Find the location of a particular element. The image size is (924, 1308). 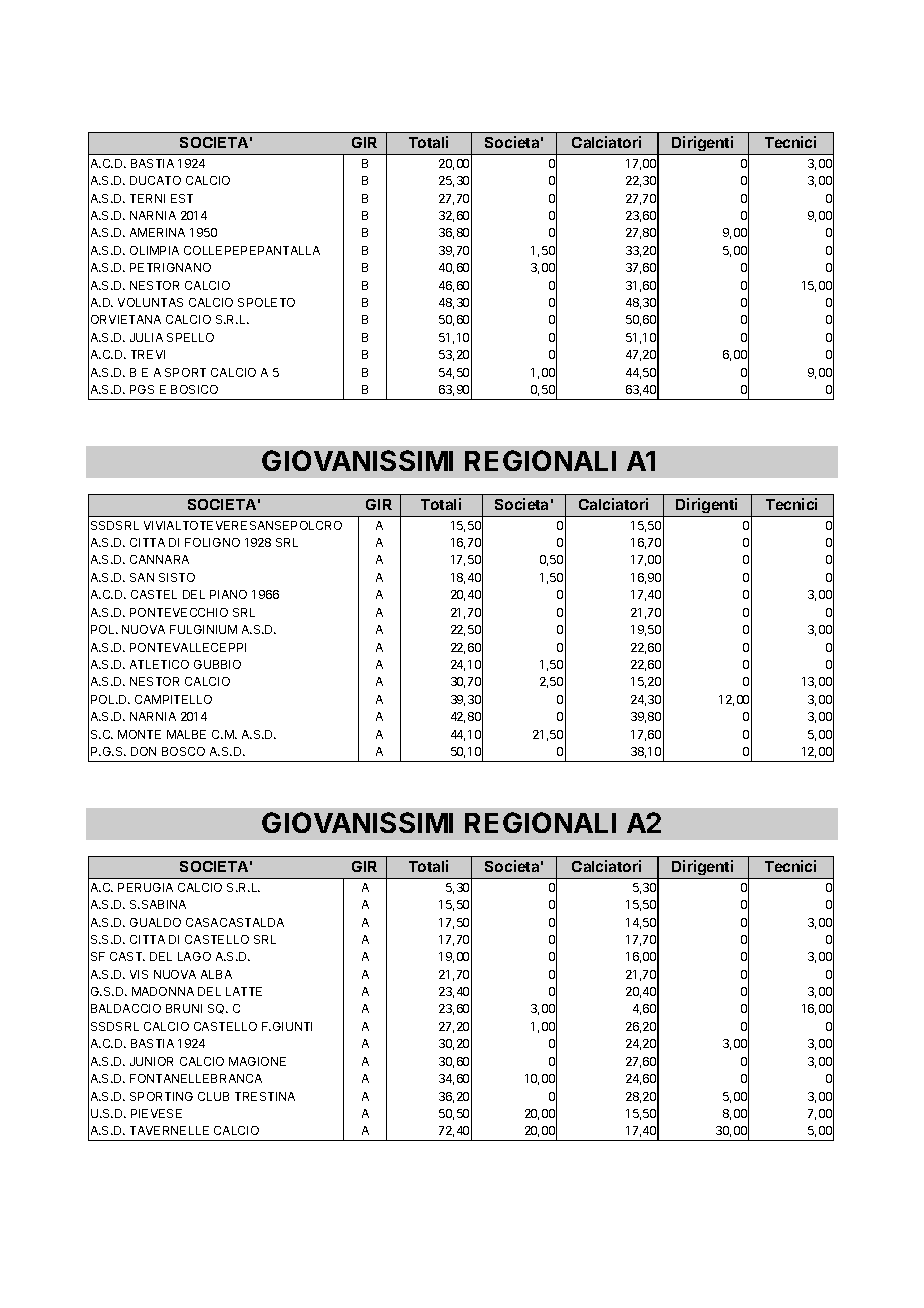

CLUB is located at coordinates (213, 1096).
